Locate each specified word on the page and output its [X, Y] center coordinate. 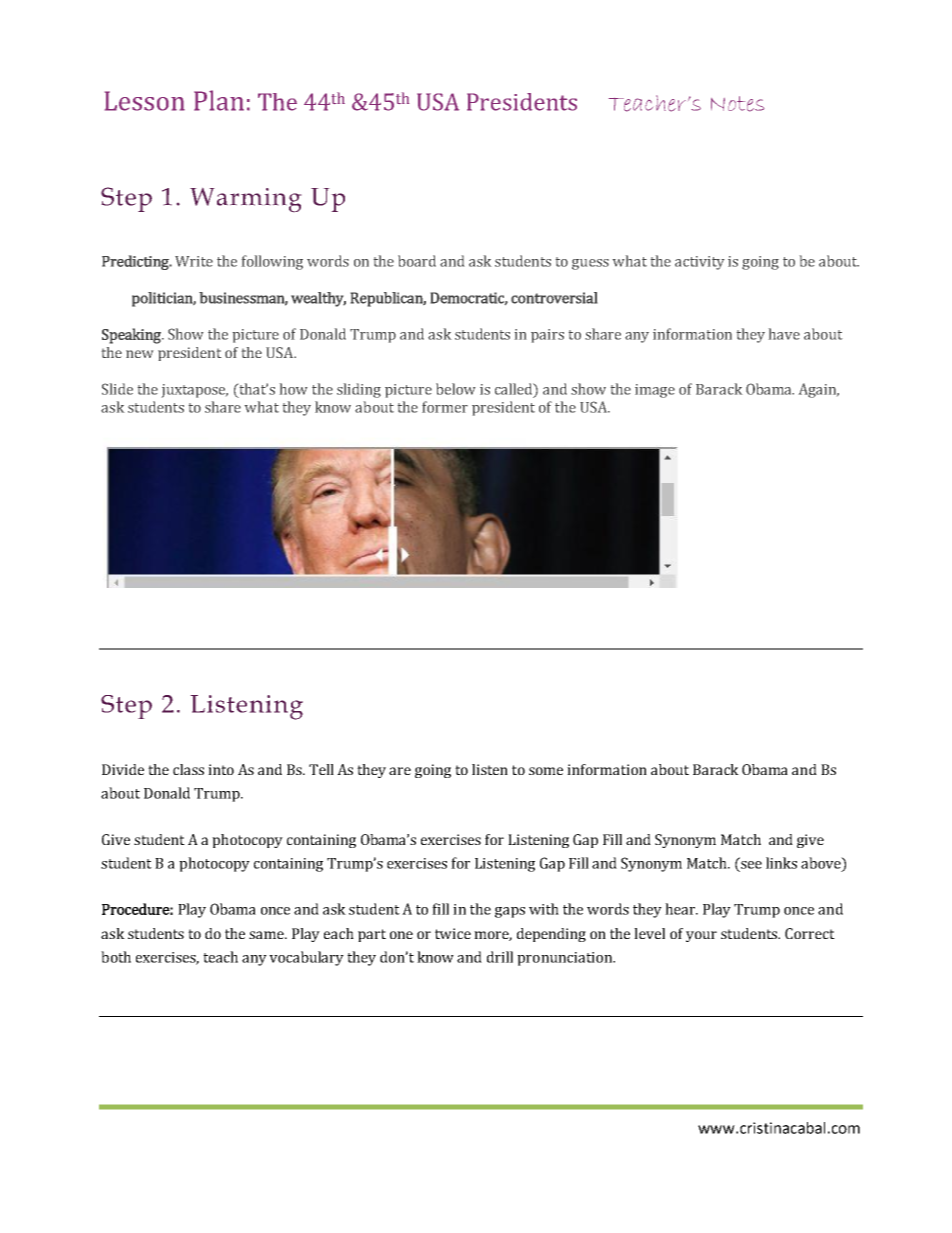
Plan [219, 100]
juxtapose [195, 391]
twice [453, 933]
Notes [737, 104]
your [701, 936]
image [655, 391]
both [116, 957]
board [417, 261]
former [445, 407]
